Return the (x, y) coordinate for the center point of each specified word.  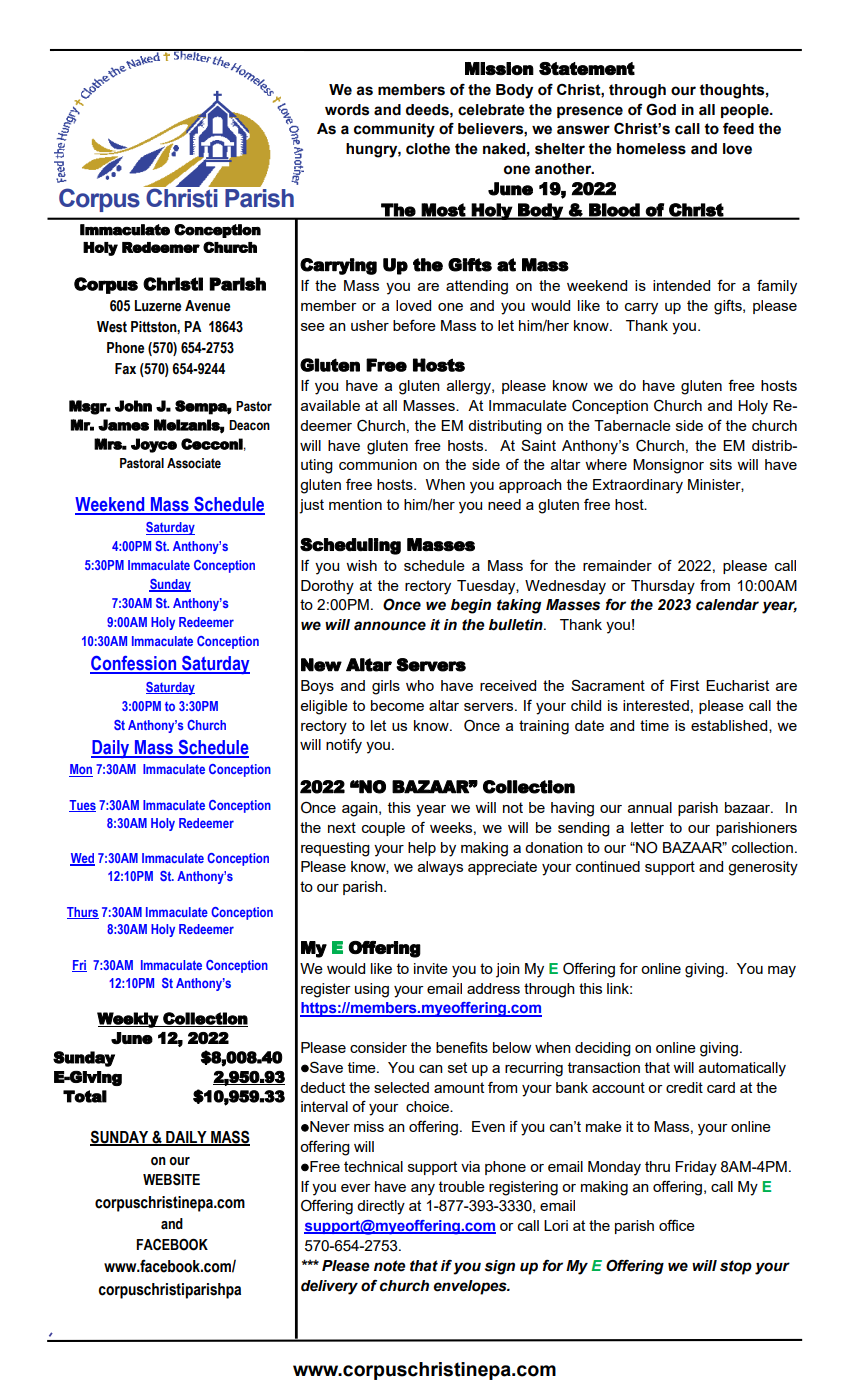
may (782, 972)
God (661, 109)
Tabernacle (632, 425)
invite (431, 968)
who (420, 685)
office (677, 1225)
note (390, 1266)
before (414, 325)
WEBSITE (171, 1179)
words (347, 110)
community (394, 130)
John (133, 406)
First (684, 685)
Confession (134, 664)
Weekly (128, 1020)
